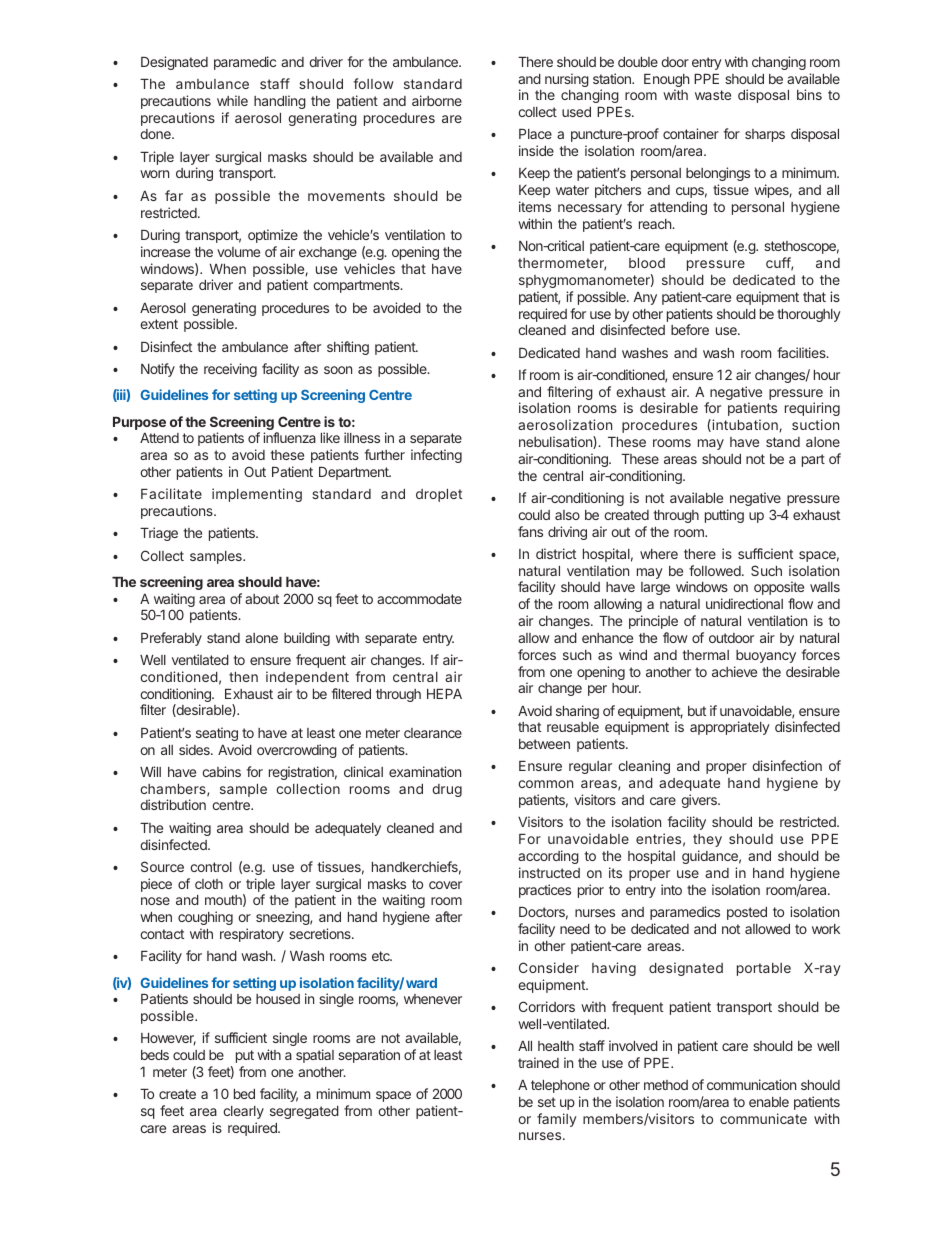 Image resolution: width=952 pixels, height=1233 pixels. Describe the element at coordinates (751, 1084) in the screenshot. I see `communication` at that location.
